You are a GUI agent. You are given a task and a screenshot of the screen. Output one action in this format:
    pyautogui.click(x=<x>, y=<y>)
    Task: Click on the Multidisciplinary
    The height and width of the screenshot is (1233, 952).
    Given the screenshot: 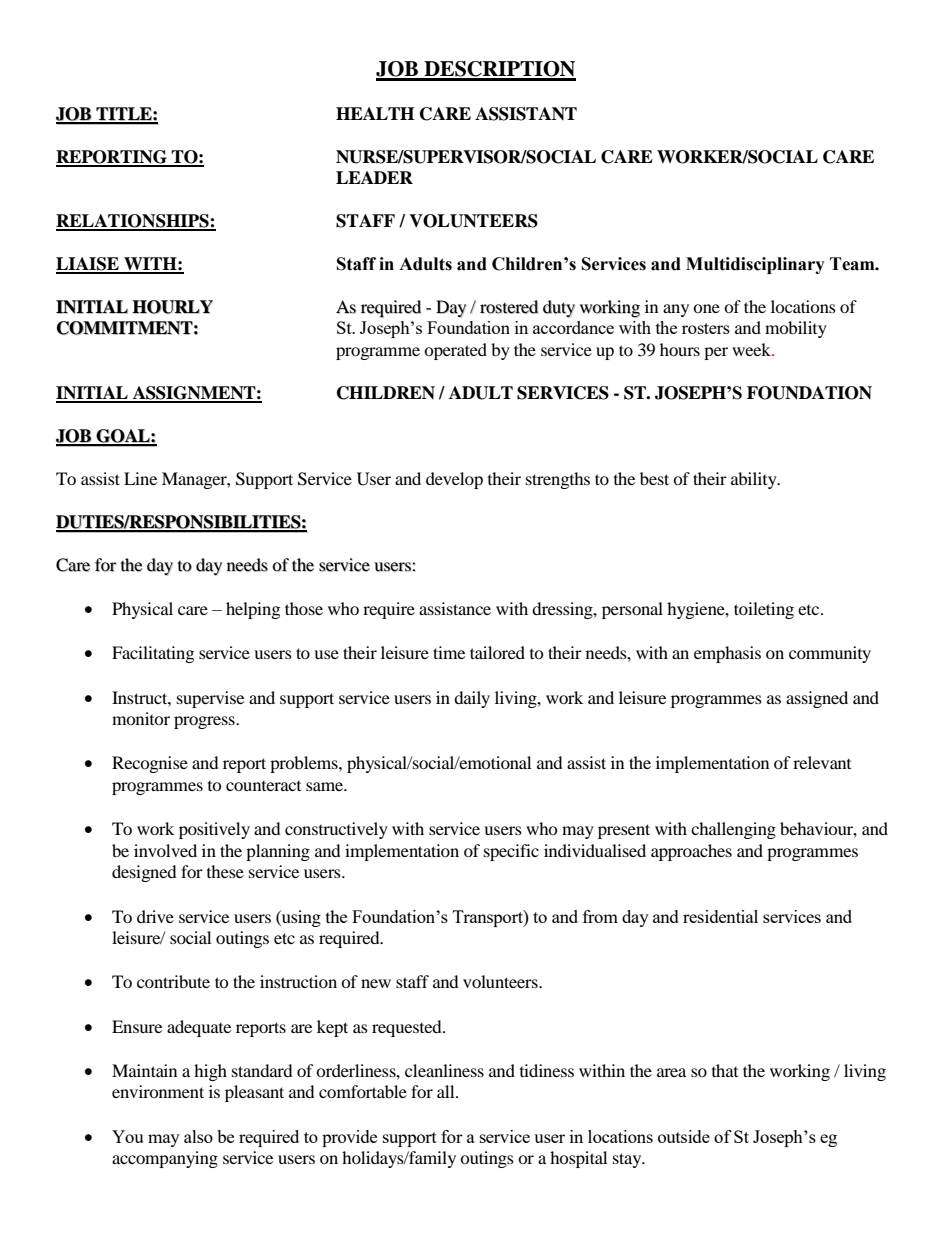 What is the action you would take?
    pyautogui.click(x=755, y=265)
